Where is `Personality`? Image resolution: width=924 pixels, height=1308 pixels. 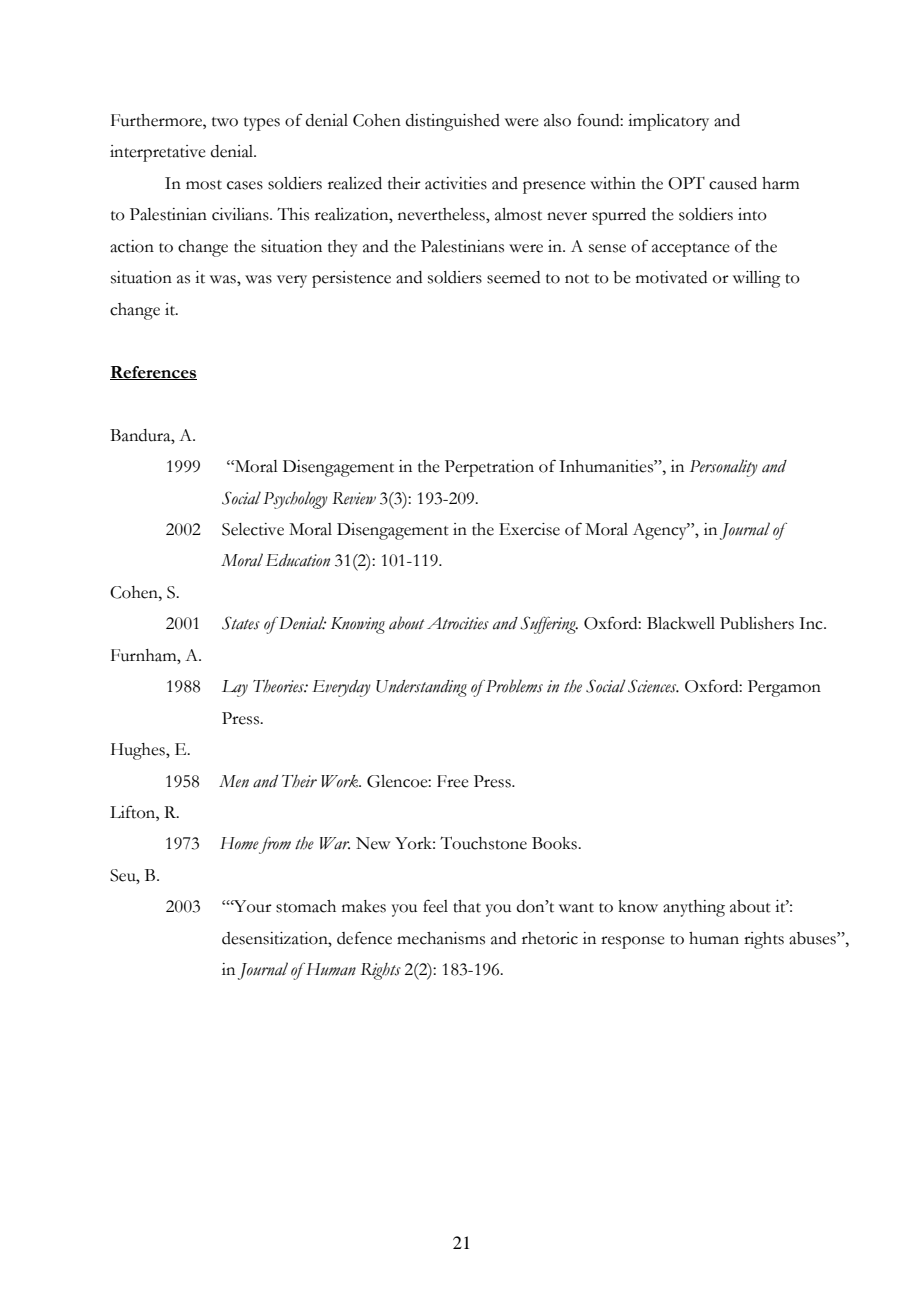
Personality is located at coordinates (724, 468).
